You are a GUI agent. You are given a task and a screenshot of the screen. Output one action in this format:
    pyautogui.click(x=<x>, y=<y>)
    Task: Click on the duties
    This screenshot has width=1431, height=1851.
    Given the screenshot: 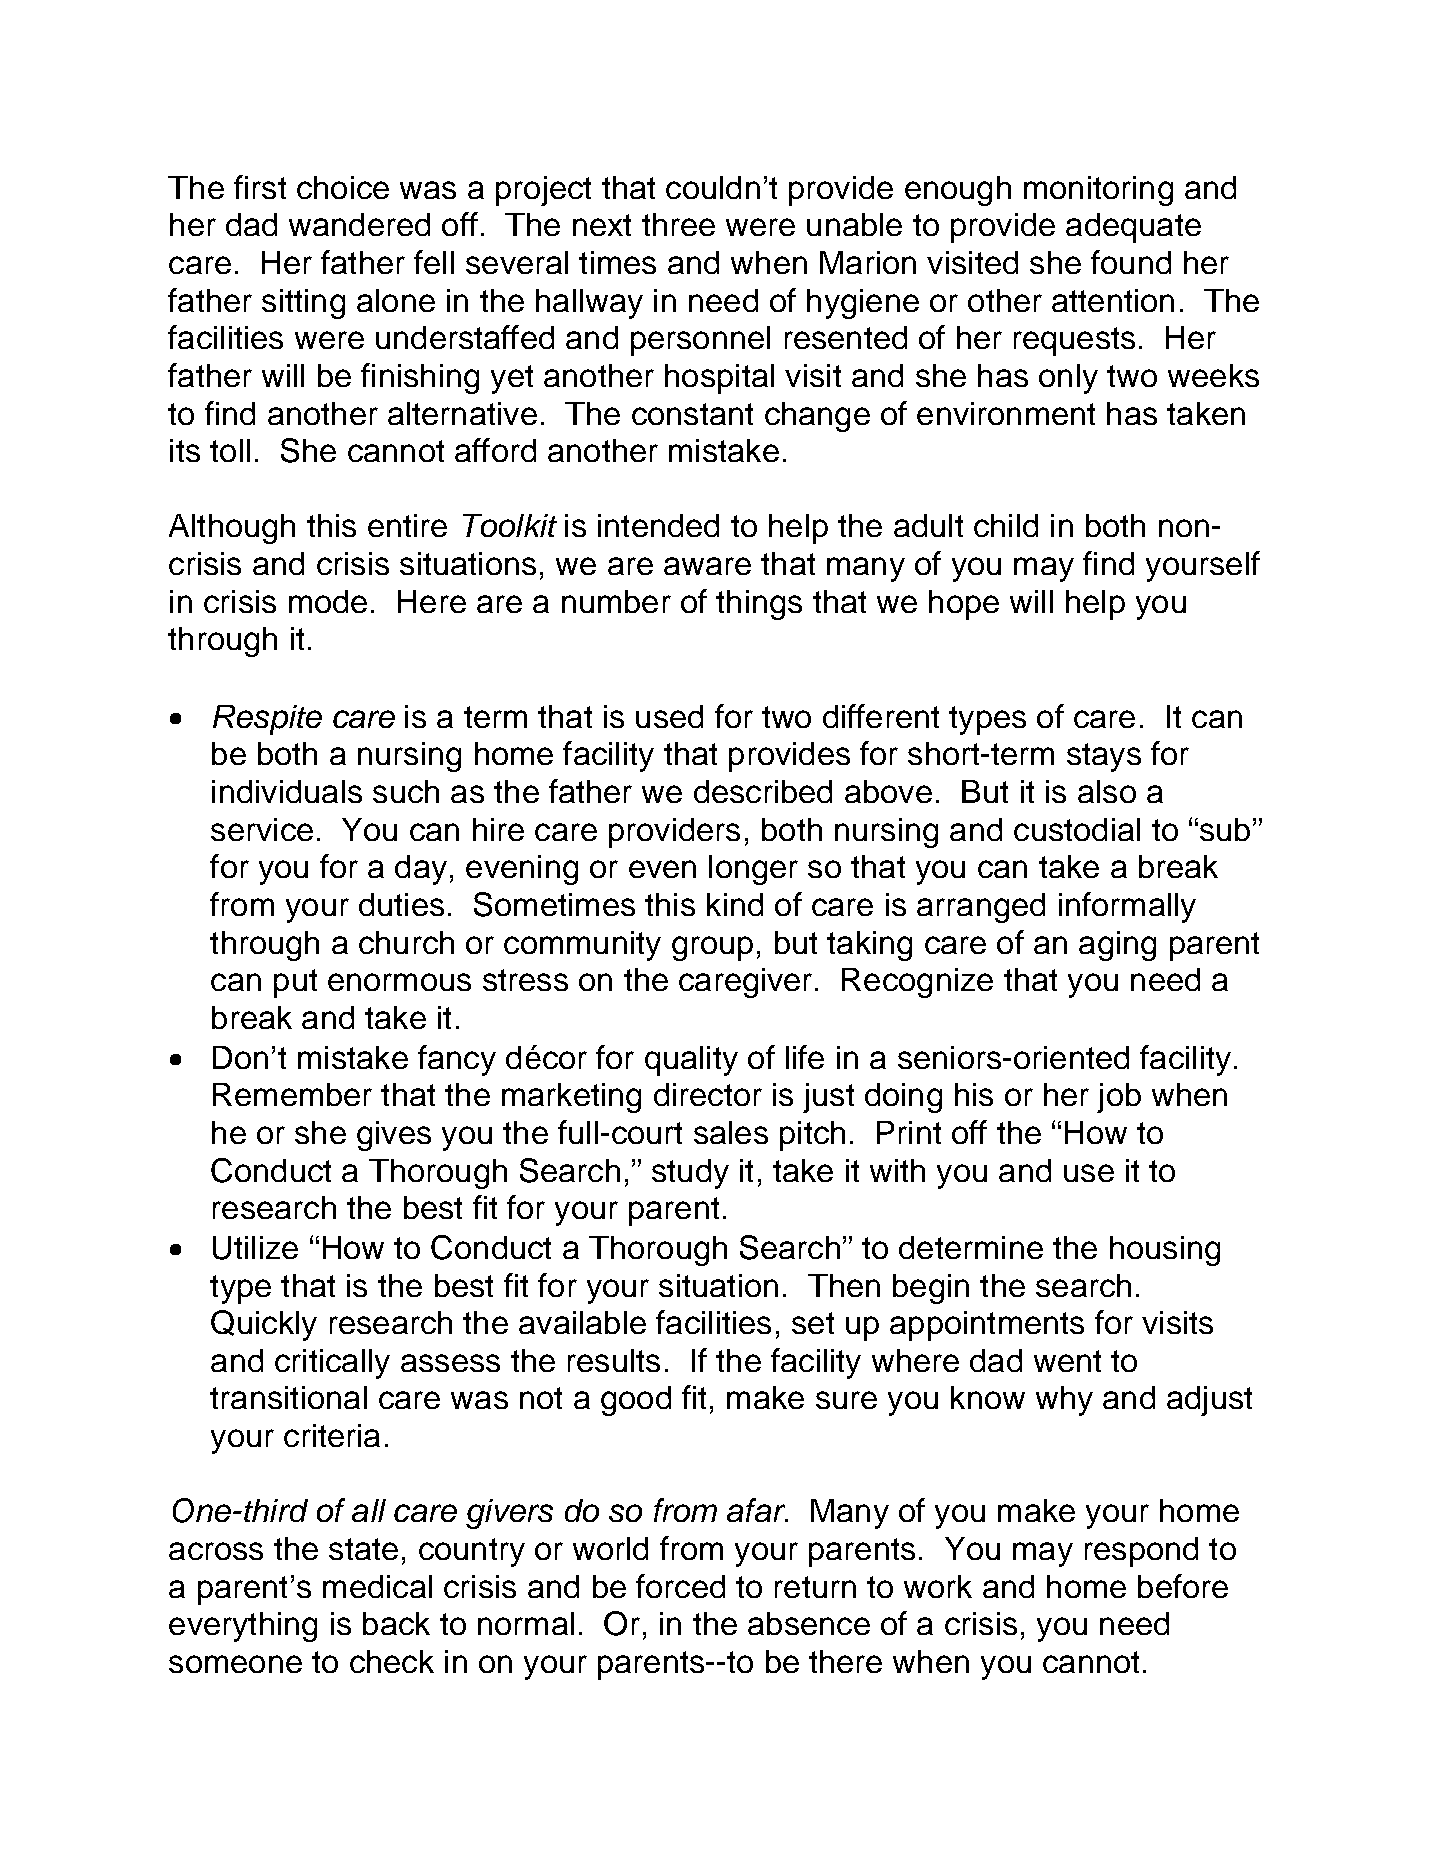 What is the action you would take?
    pyautogui.click(x=401, y=904)
